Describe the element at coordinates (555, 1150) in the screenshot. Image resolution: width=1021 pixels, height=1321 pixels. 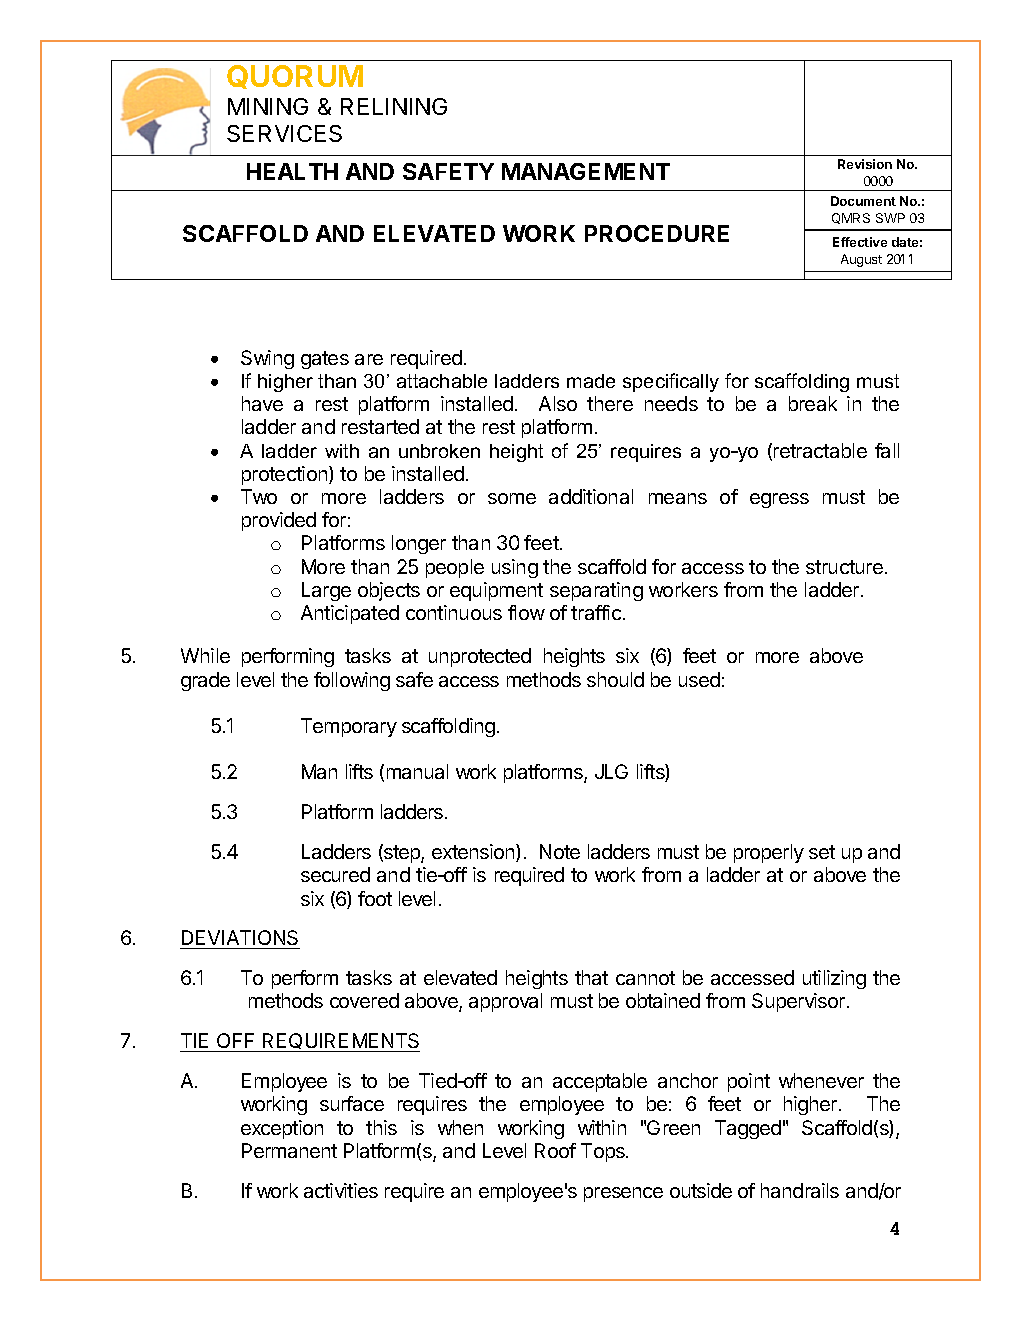
I see `Roof` at that location.
